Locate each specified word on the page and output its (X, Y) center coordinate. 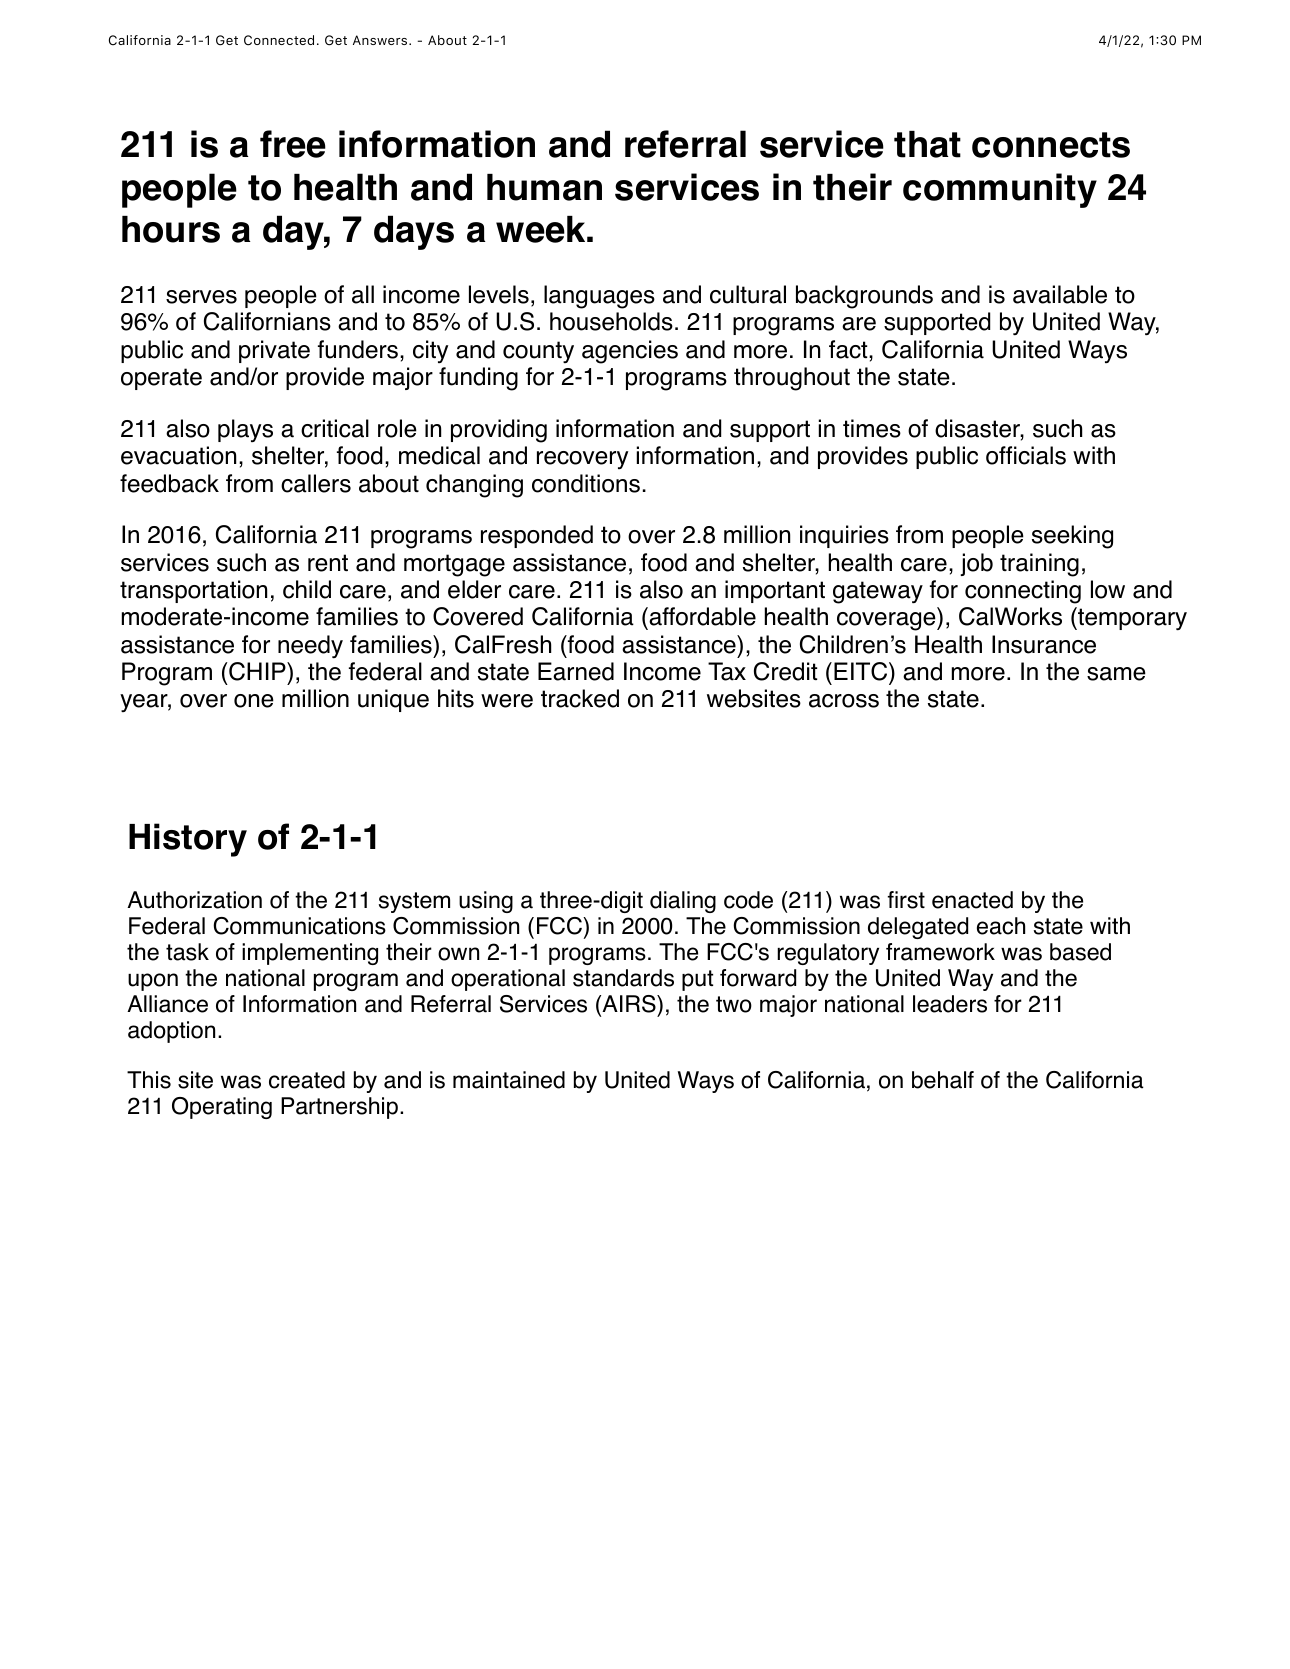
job (976, 564)
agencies (630, 352)
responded (537, 536)
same (1116, 674)
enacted (972, 900)
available (1060, 294)
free (293, 144)
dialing (683, 902)
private (274, 351)
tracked (580, 698)
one (254, 701)
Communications (299, 926)
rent (328, 563)
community (1000, 190)
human (544, 187)
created (307, 1080)
